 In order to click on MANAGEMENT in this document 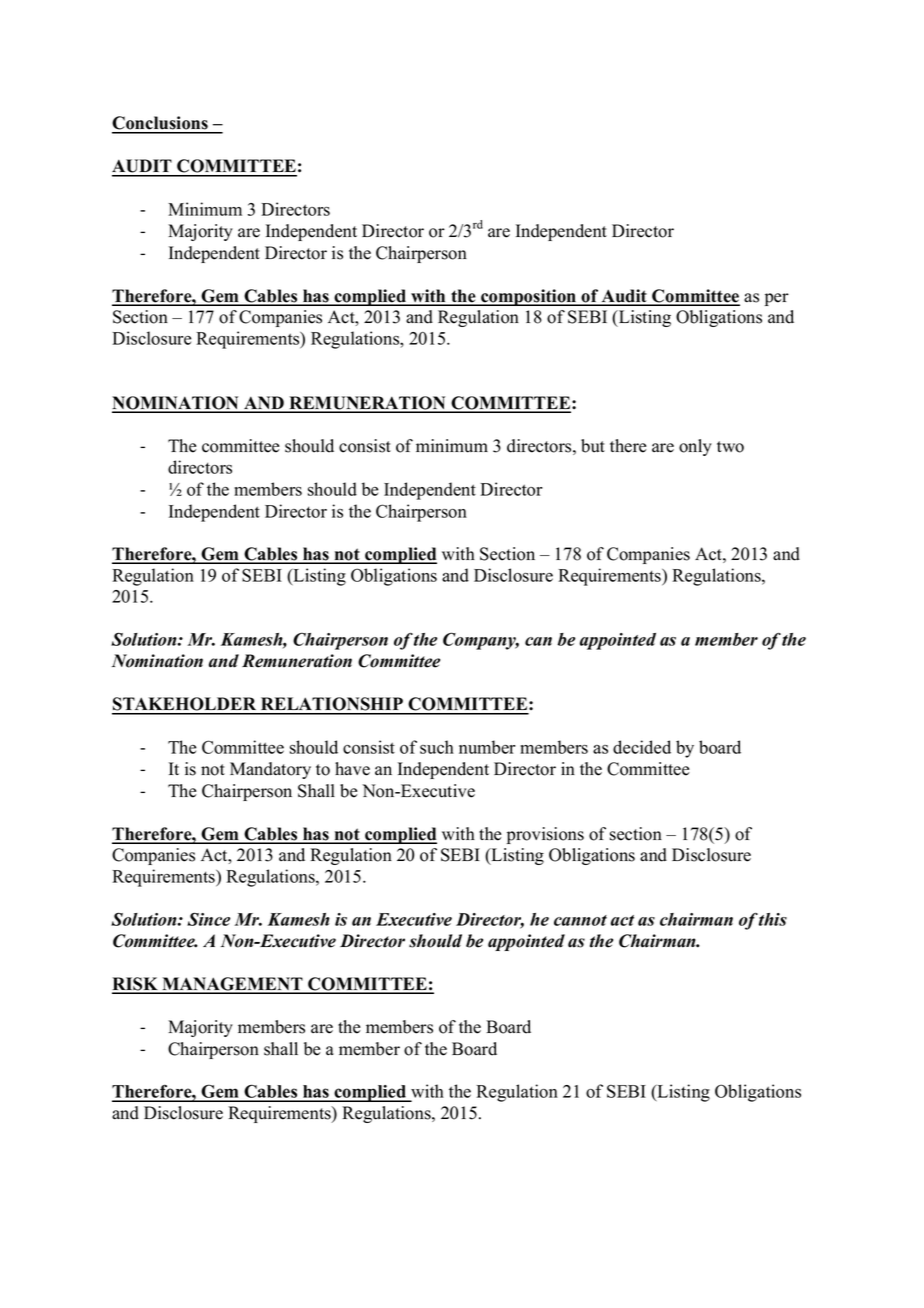, I will do `click(232, 985)`.
